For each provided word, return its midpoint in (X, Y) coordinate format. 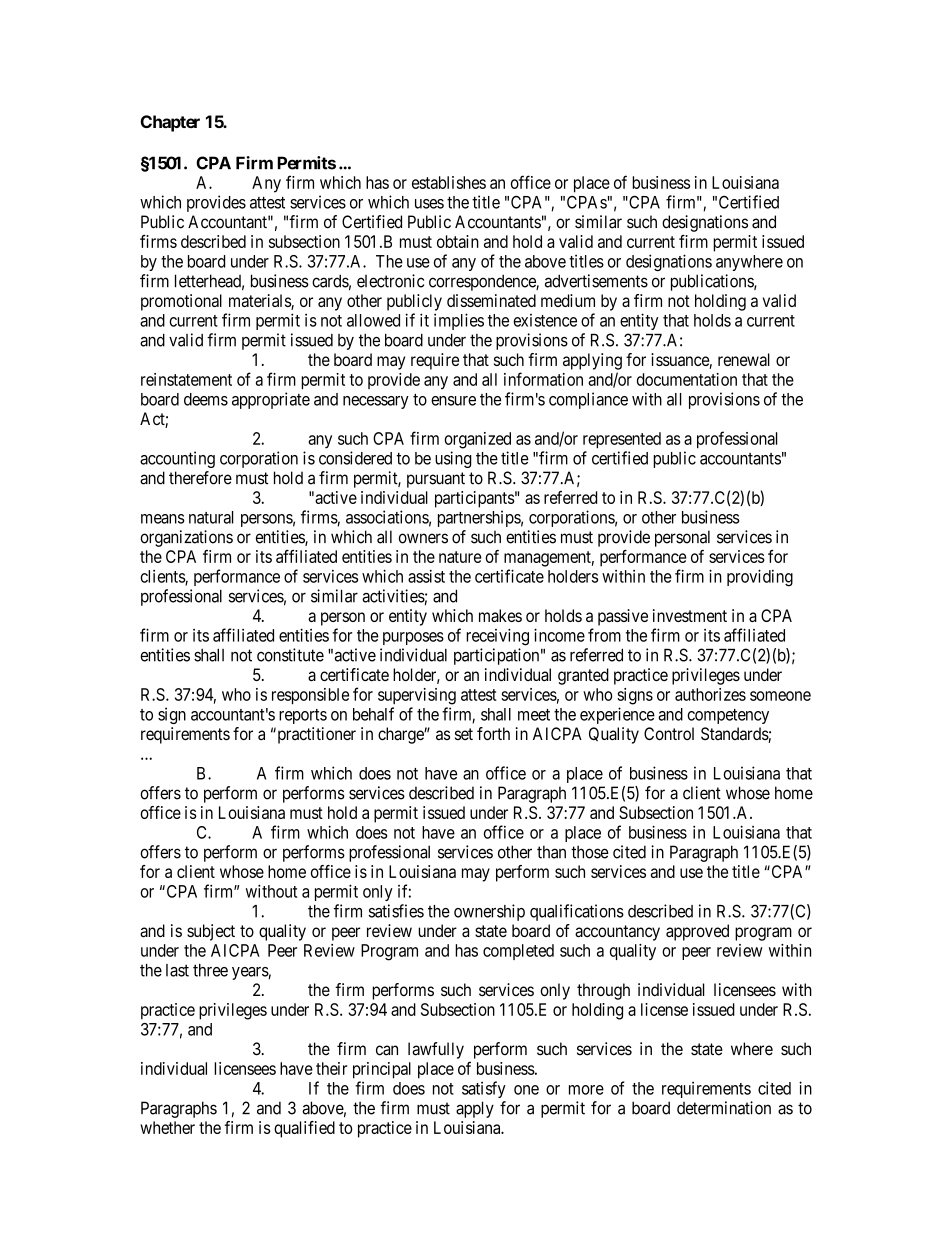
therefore (200, 478)
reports (303, 716)
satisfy (484, 1089)
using (453, 459)
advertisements (596, 281)
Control (669, 733)
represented (622, 440)
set (464, 734)
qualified (304, 1129)
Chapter (170, 123)
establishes (449, 182)
